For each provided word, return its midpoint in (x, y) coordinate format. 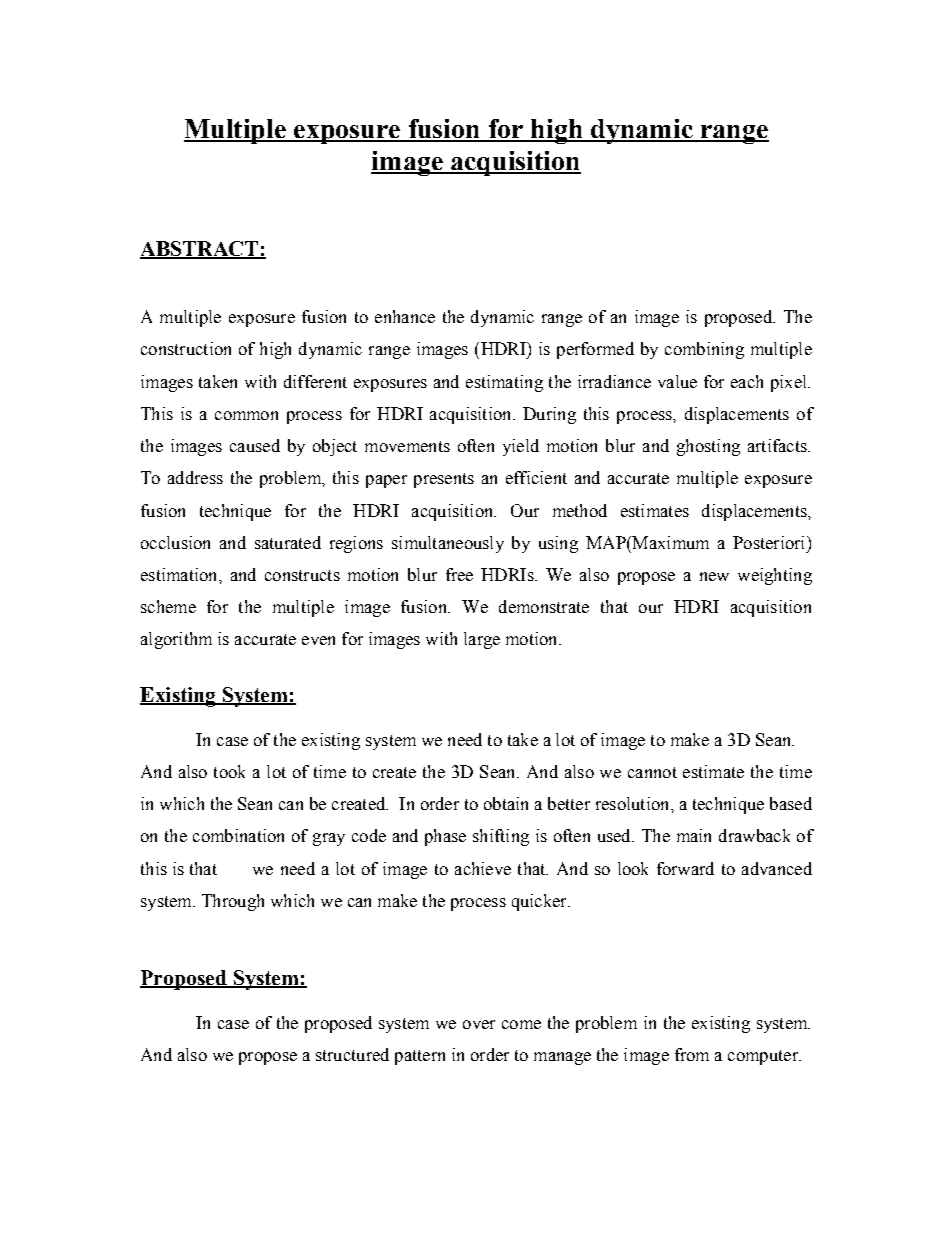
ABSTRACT (200, 250)
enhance (405, 316)
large (482, 640)
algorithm (176, 640)
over (479, 1024)
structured (352, 1054)
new (714, 576)
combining (704, 350)
